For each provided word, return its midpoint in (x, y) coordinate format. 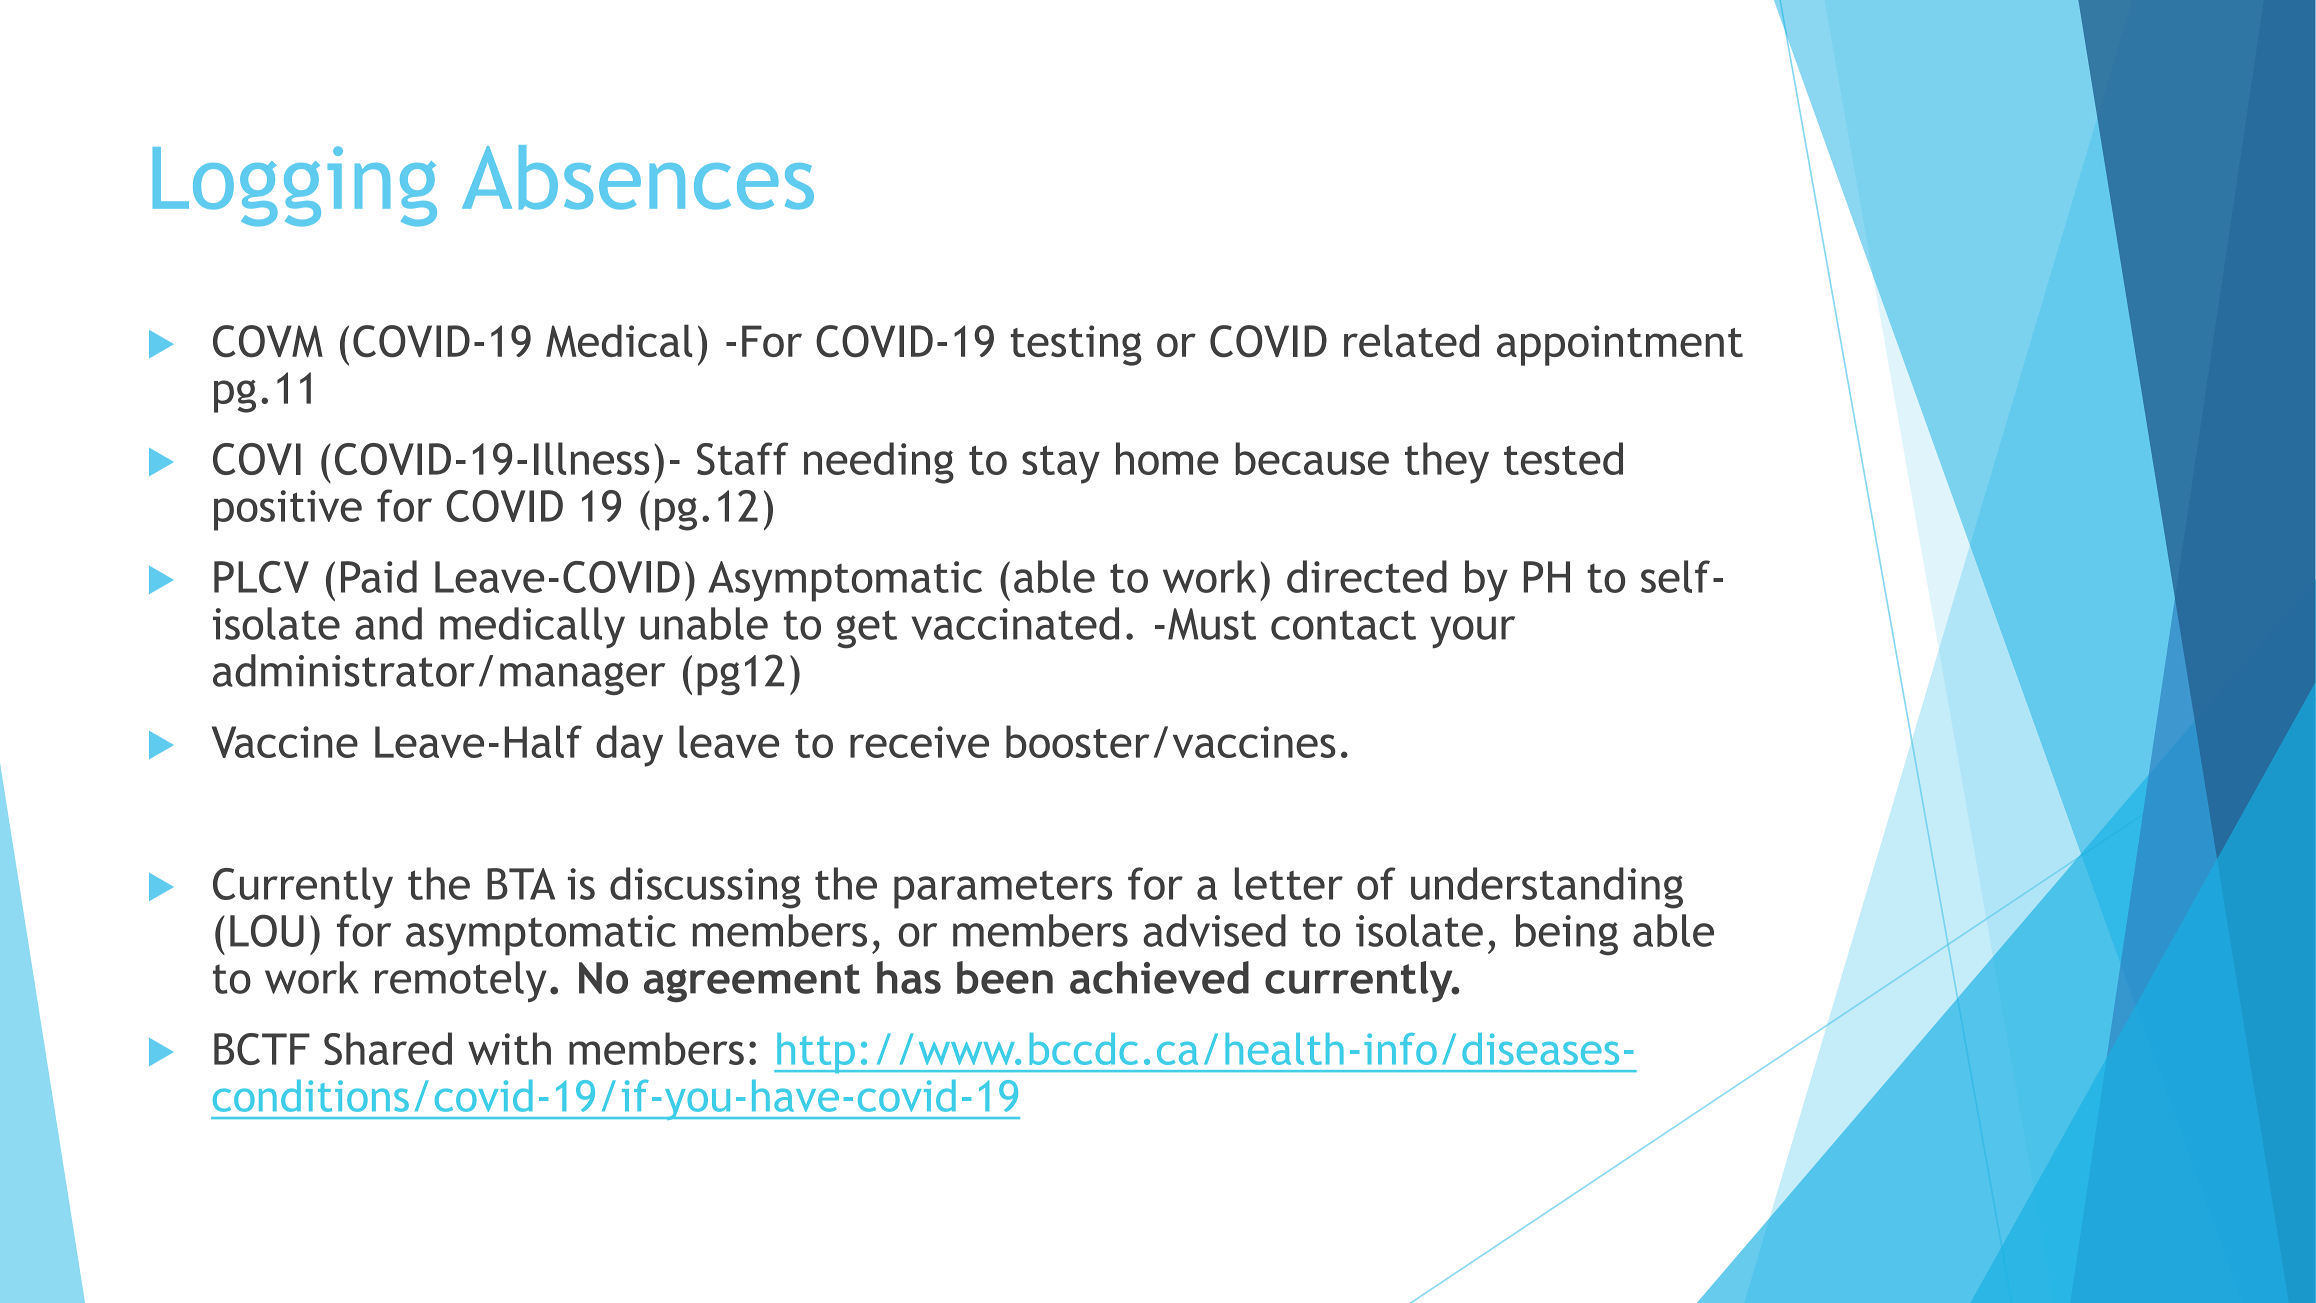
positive (288, 510)
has (909, 977)
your (1472, 632)
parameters (1003, 890)
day (629, 746)
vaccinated (1015, 623)
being (1567, 935)
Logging (295, 186)
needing (879, 463)
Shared (388, 1048)
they (1447, 463)
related (1411, 340)
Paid (379, 576)
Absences (638, 177)
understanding (1547, 888)
